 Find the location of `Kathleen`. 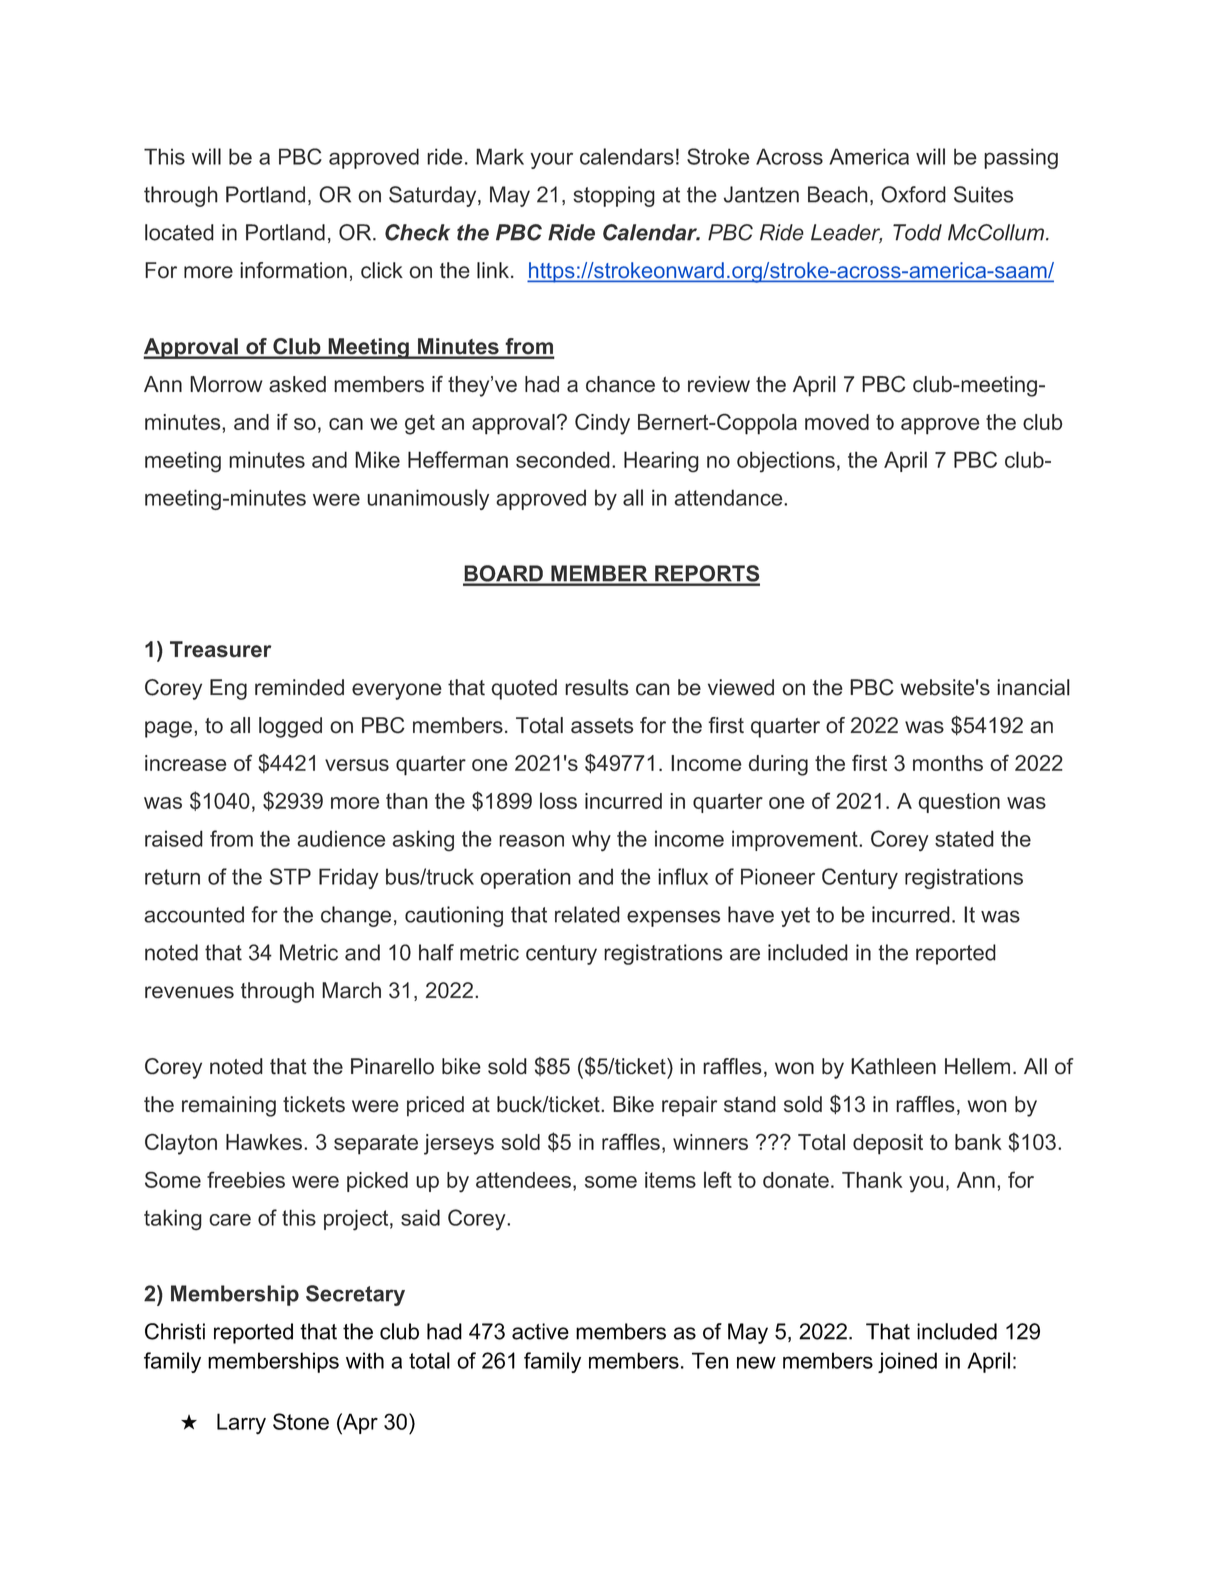

Kathleen is located at coordinates (893, 1066).
